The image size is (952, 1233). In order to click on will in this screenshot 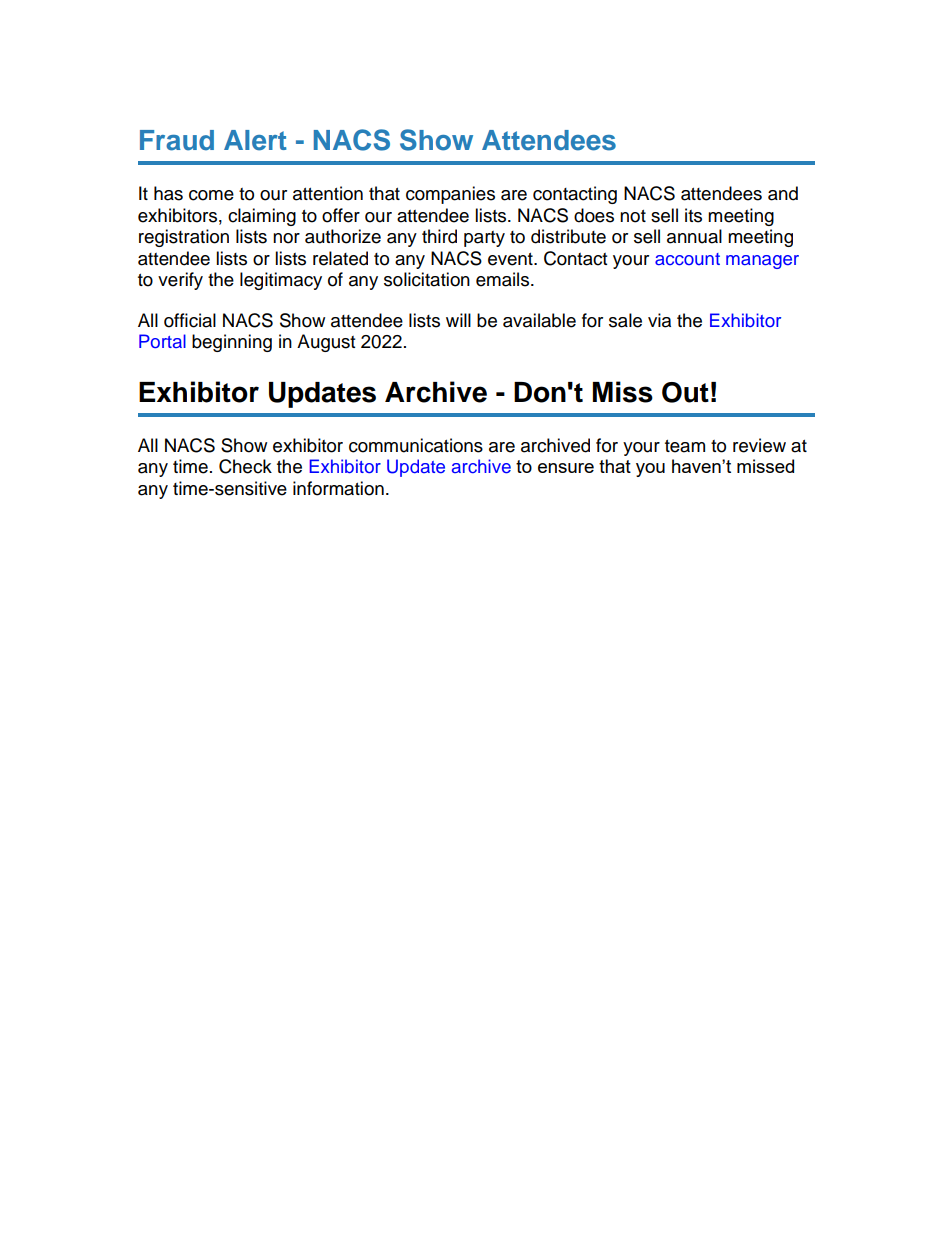, I will do `click(458, 320)`.
